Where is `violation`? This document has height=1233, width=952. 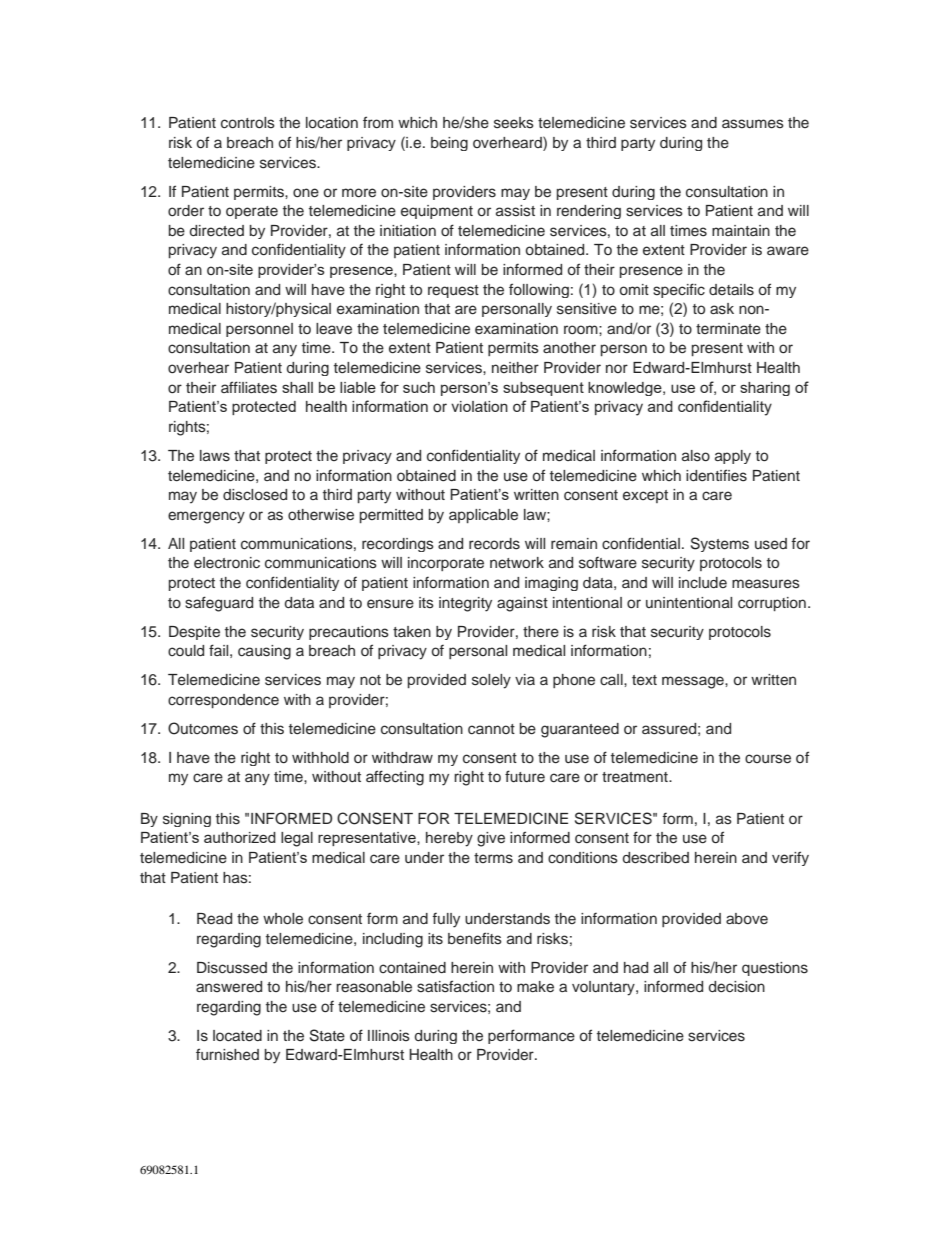 violation is located at coordinates (479, 406).
